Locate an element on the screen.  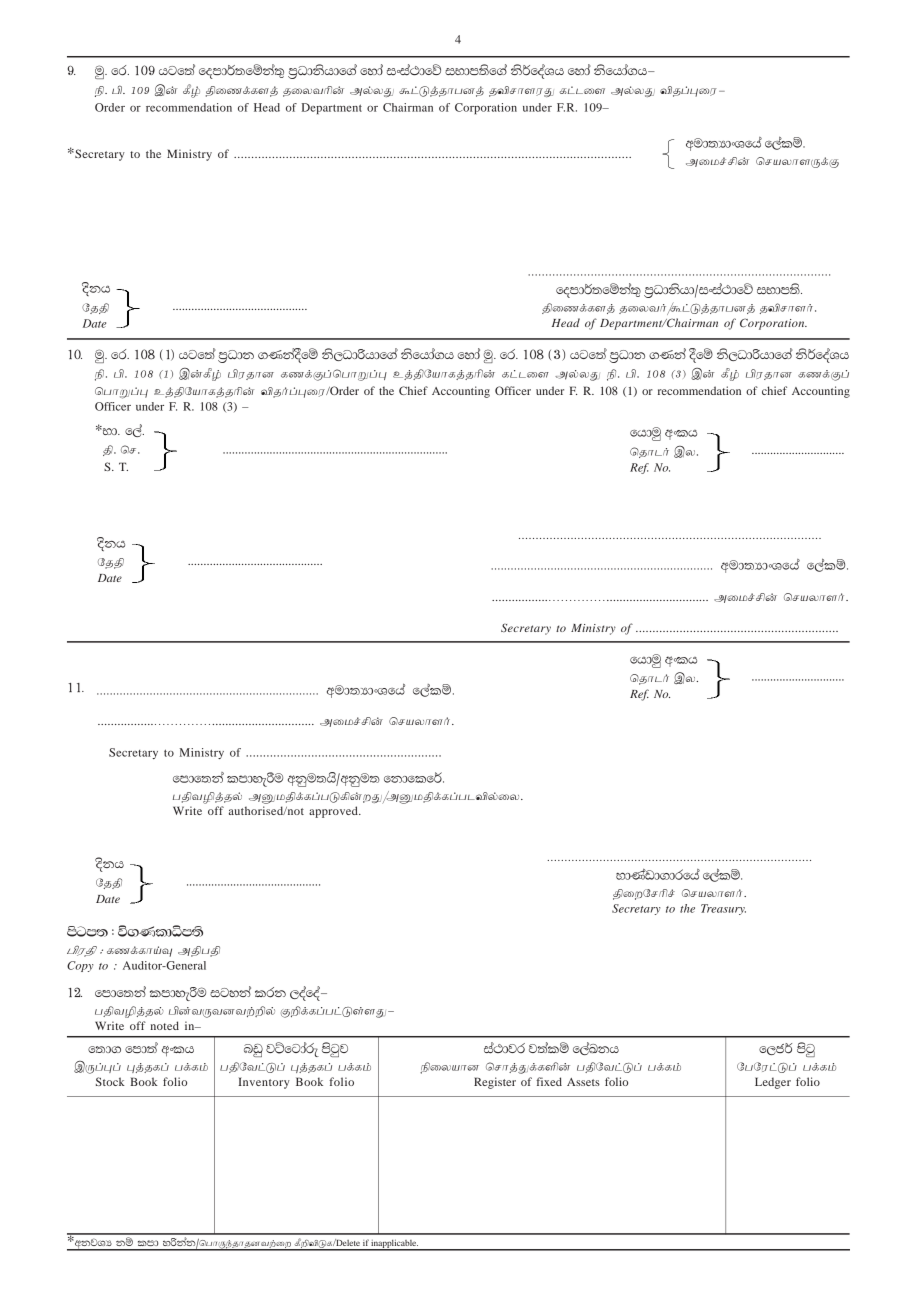
Treasury is located at coordinates (723, 909).
